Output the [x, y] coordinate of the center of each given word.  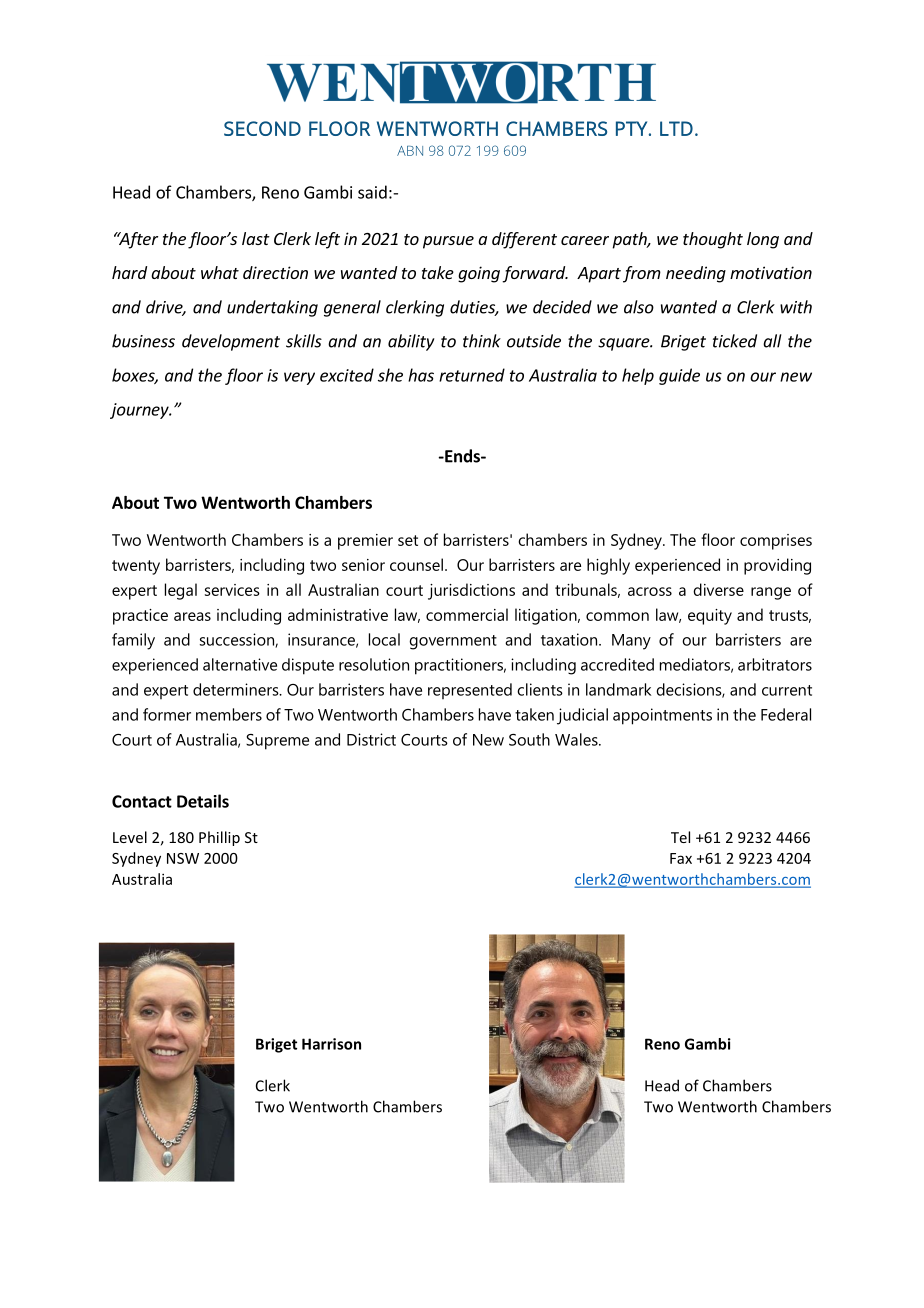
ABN [410, 151]
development [231, 342]
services [232, 590]
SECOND [262, 128]
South [529, 739]
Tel [680, 837]
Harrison [331, 1044]
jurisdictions [471, 591]
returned [472, 375]
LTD [676, 128]
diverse [718, 589]
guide [679, 376]
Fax [681, 858]
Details [203, 801]
